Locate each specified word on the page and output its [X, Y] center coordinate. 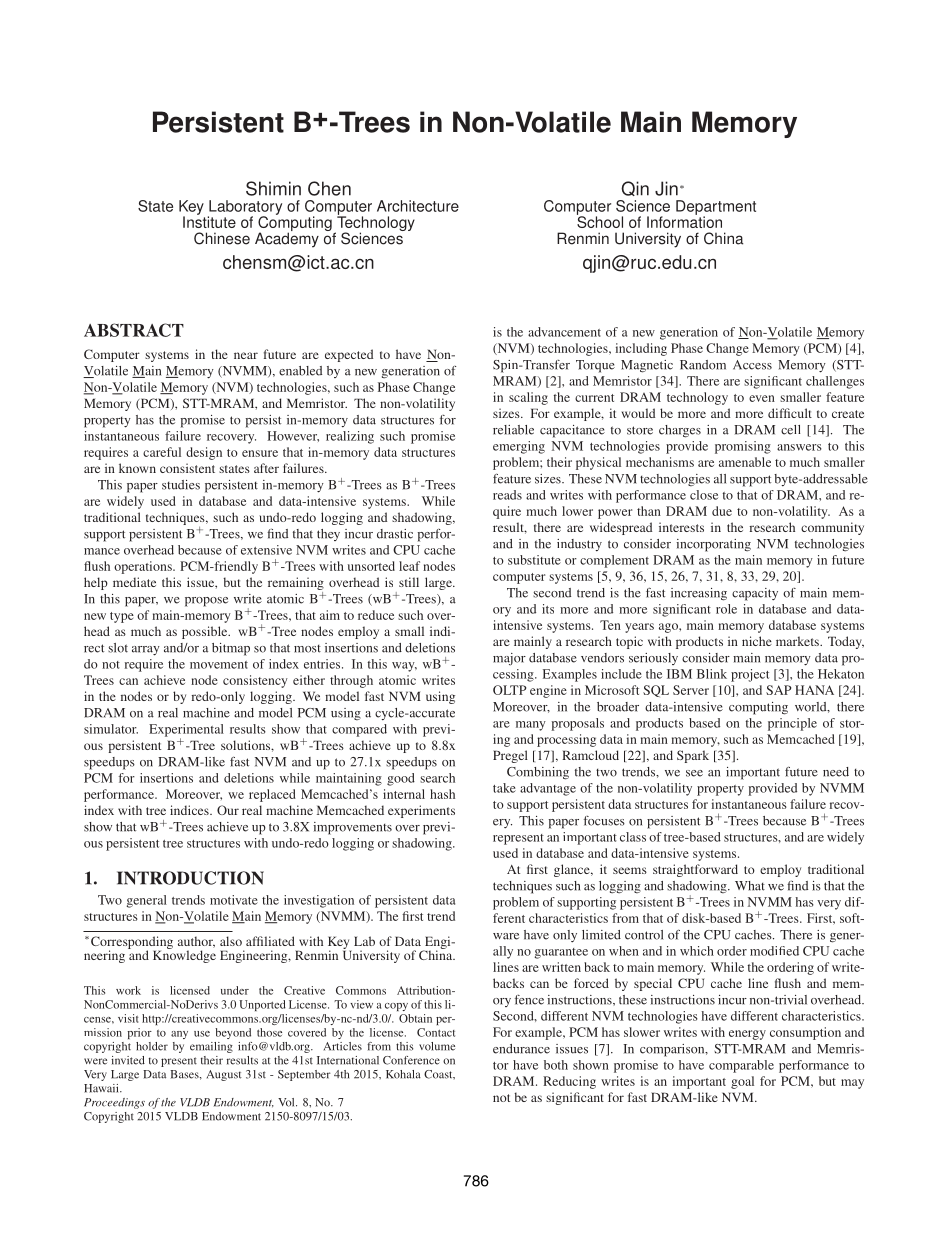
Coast [439, 1074]
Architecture [418, 206]
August [224, 1075]
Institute [209, 221]
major [509, 659]
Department [716, 208]
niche [757, 641]
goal [742, 1082]
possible [206, 632]
